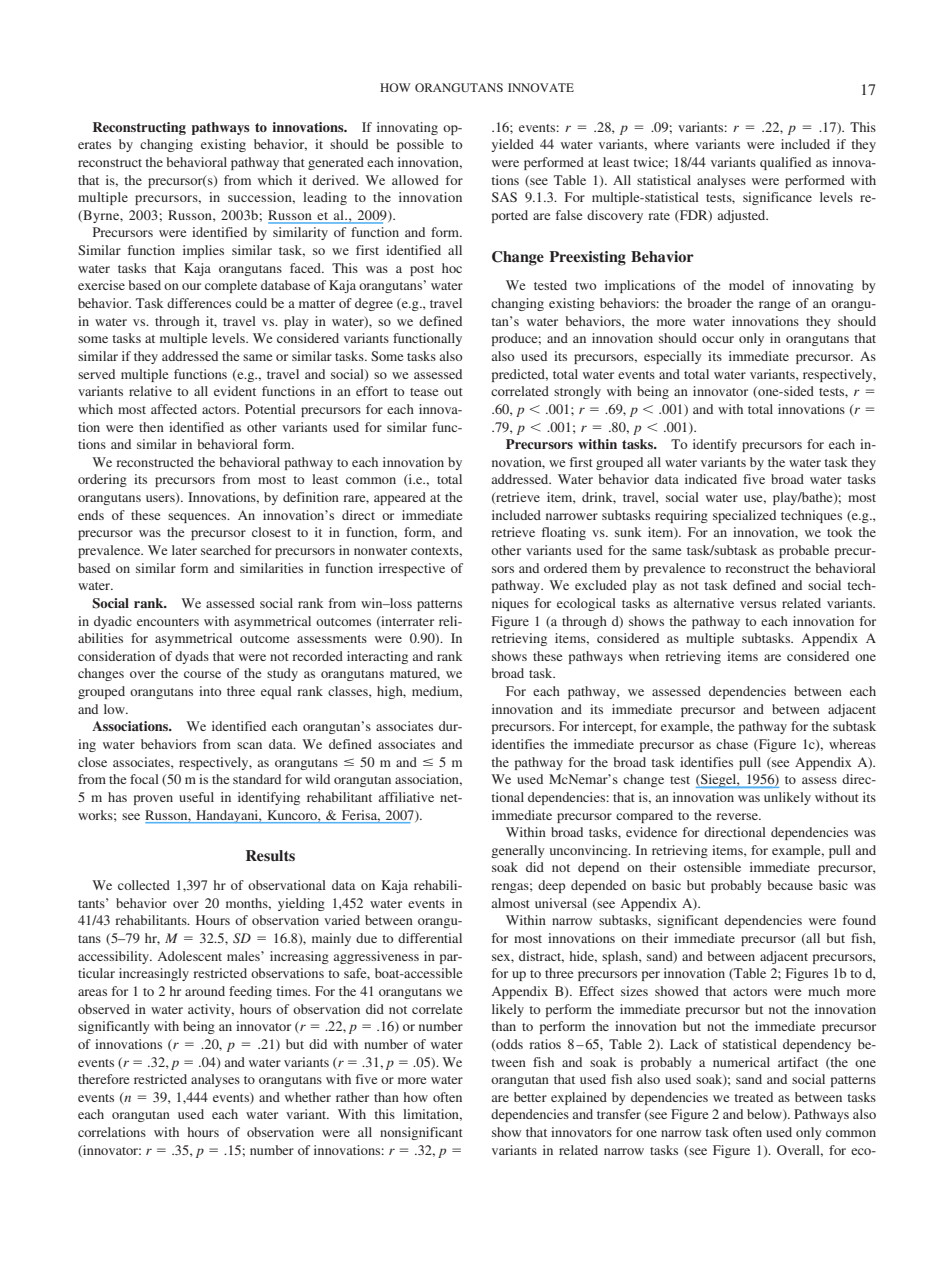 The height and width of the screenshot is (1270, 952). Describe the element at coordinates (804, 551) in the screenshot. I see `probable` at that location.
